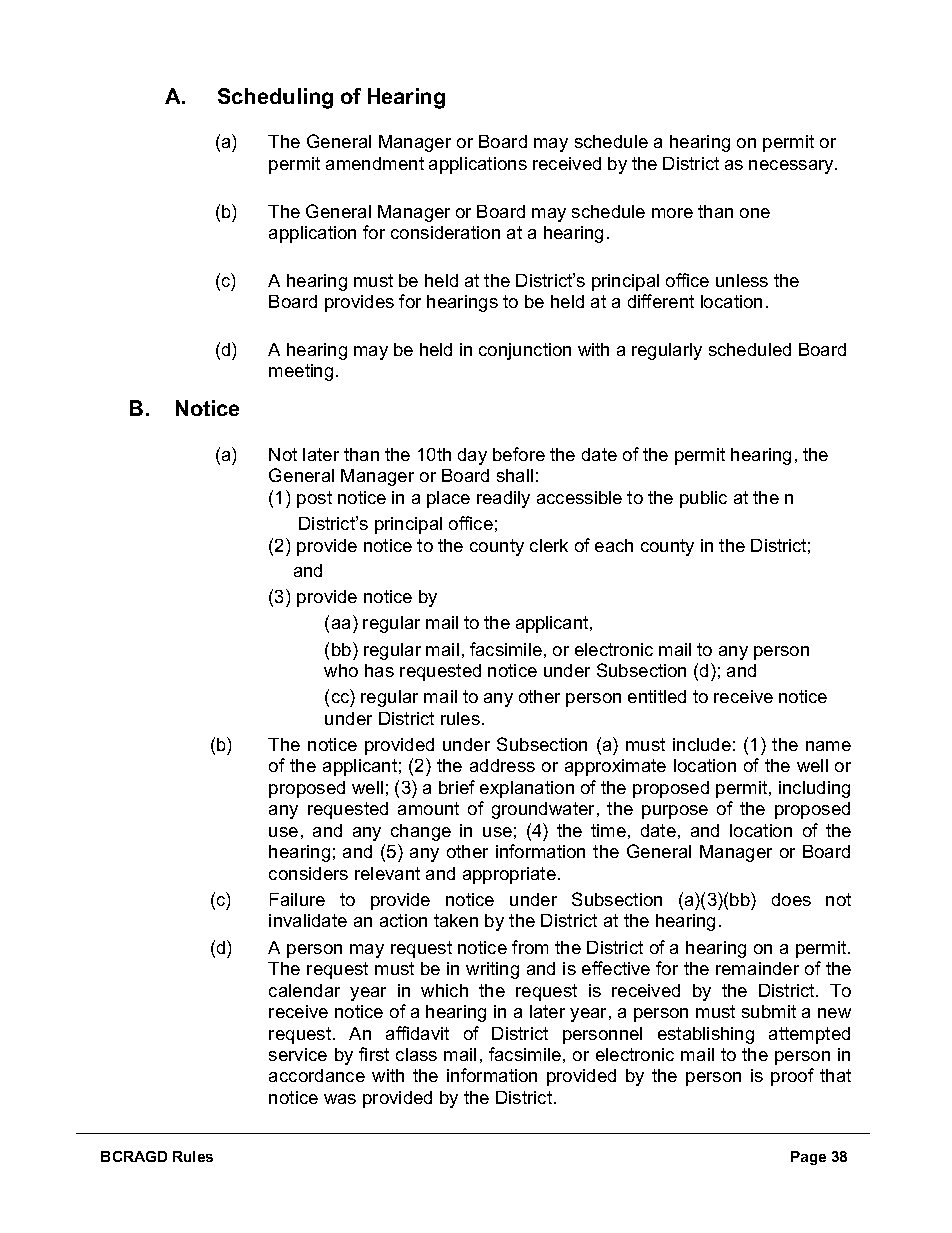 This screenshot has height=1233, width=952. What do you see at coordinates (340, 1099) in the screenshot?
I see `was` at bounding box center [340, 1099].
